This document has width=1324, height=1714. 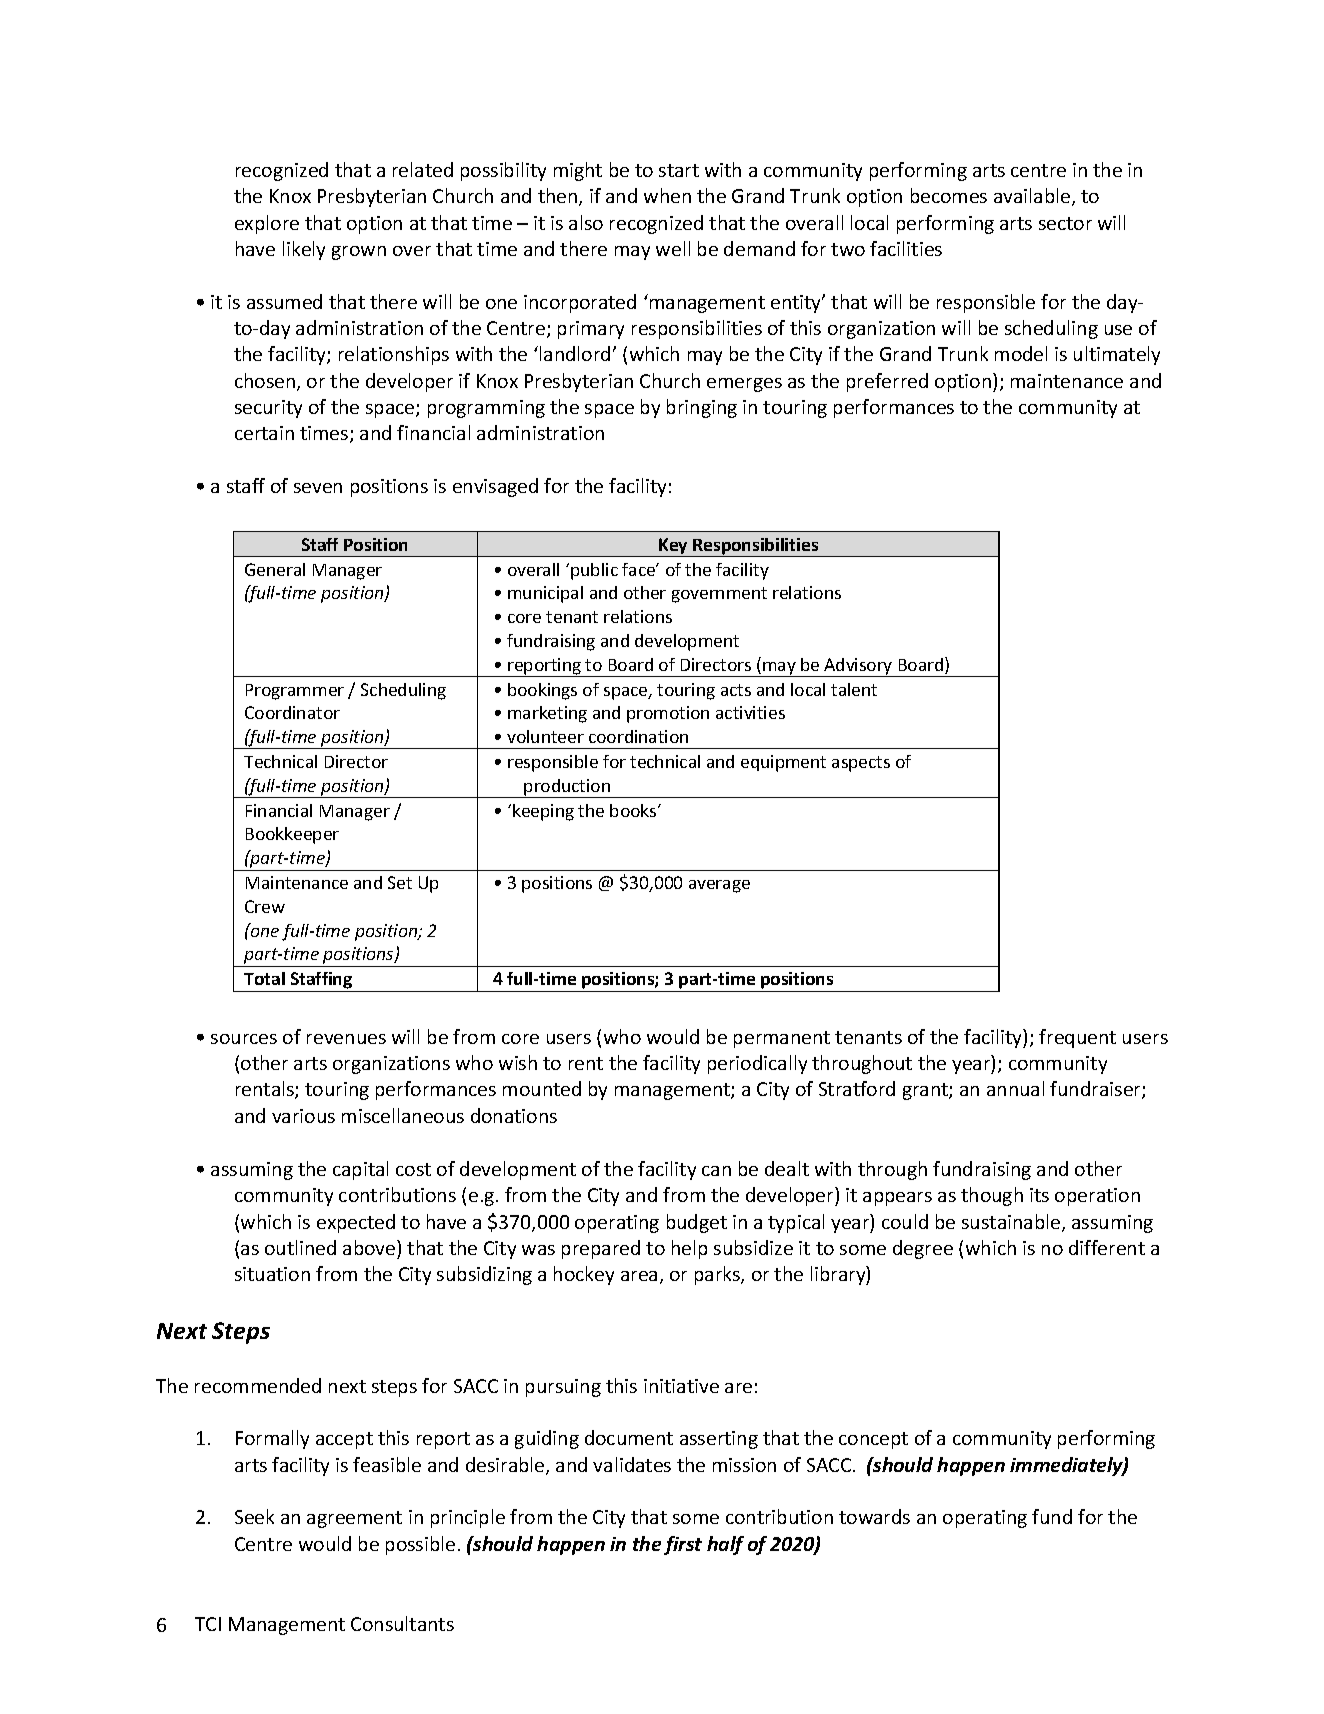 I want to click on agreement, so click(x=354, y=1519).
